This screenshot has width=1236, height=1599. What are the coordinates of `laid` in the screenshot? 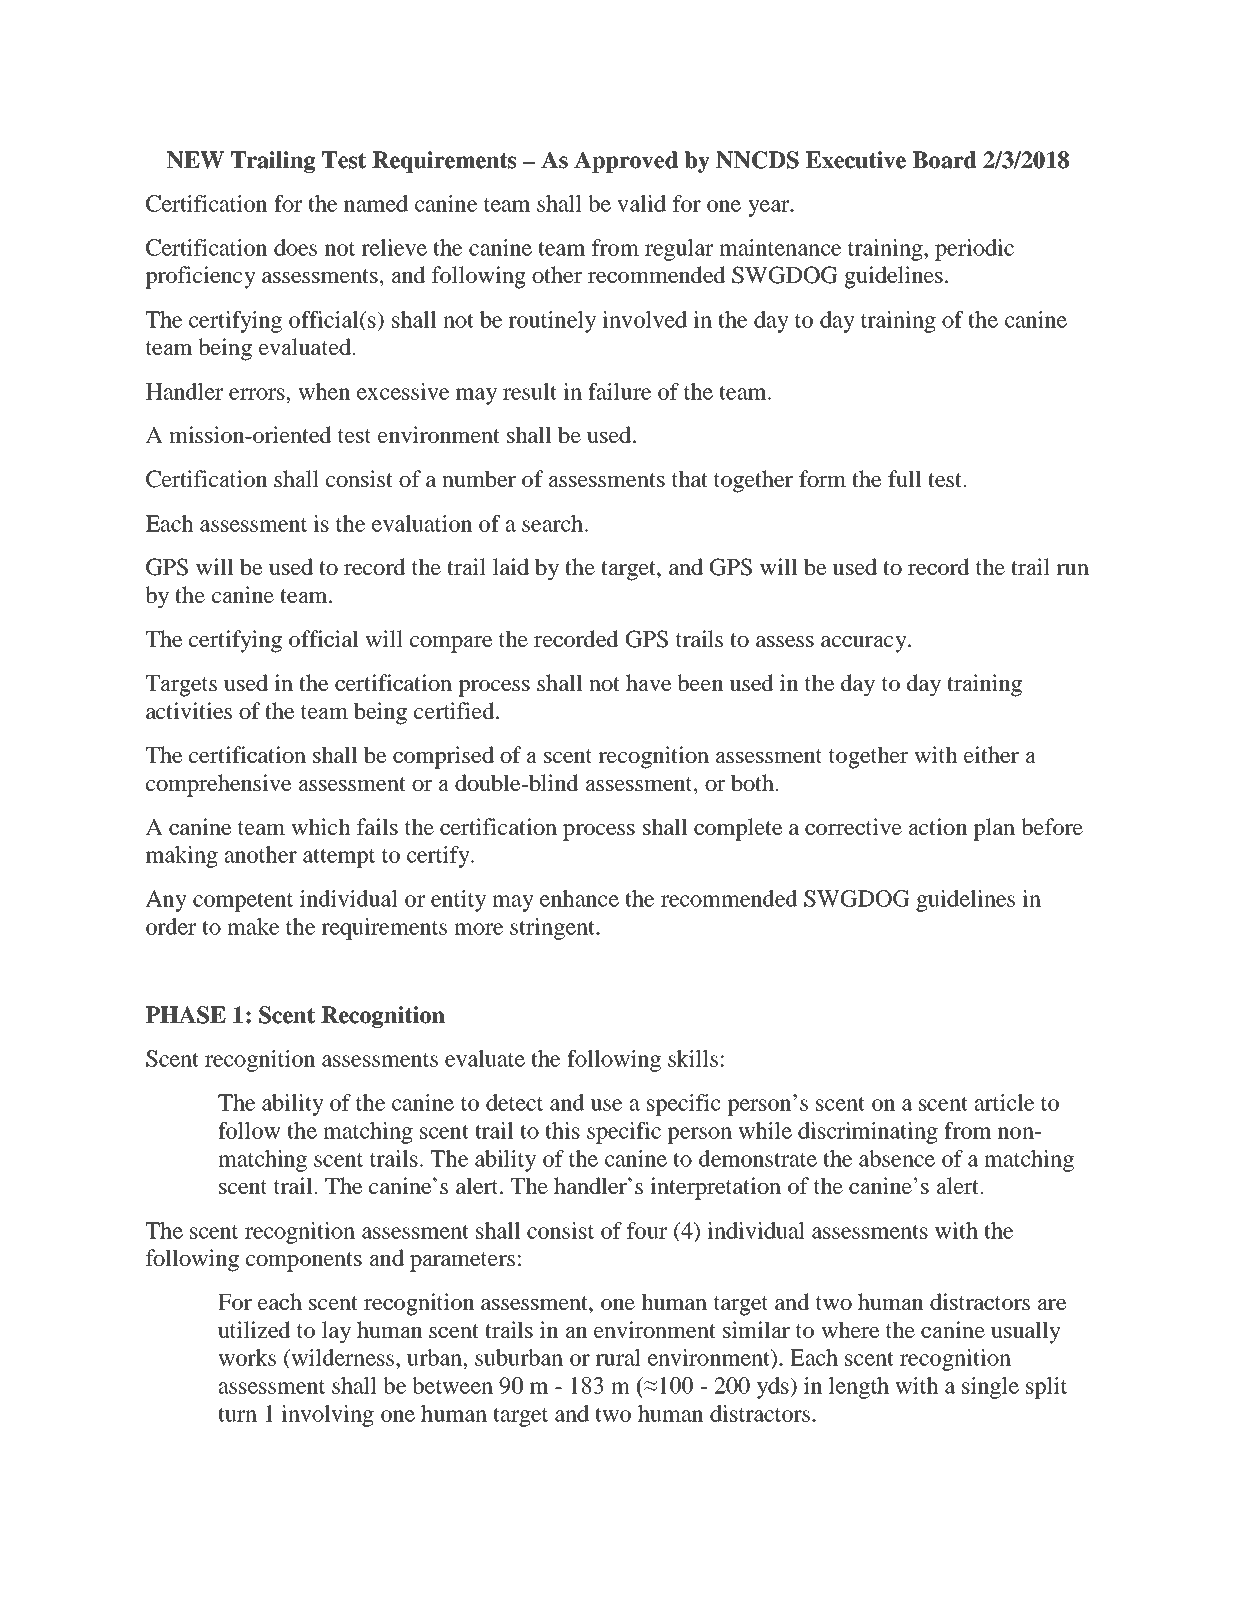 It's located at (511, 566).
